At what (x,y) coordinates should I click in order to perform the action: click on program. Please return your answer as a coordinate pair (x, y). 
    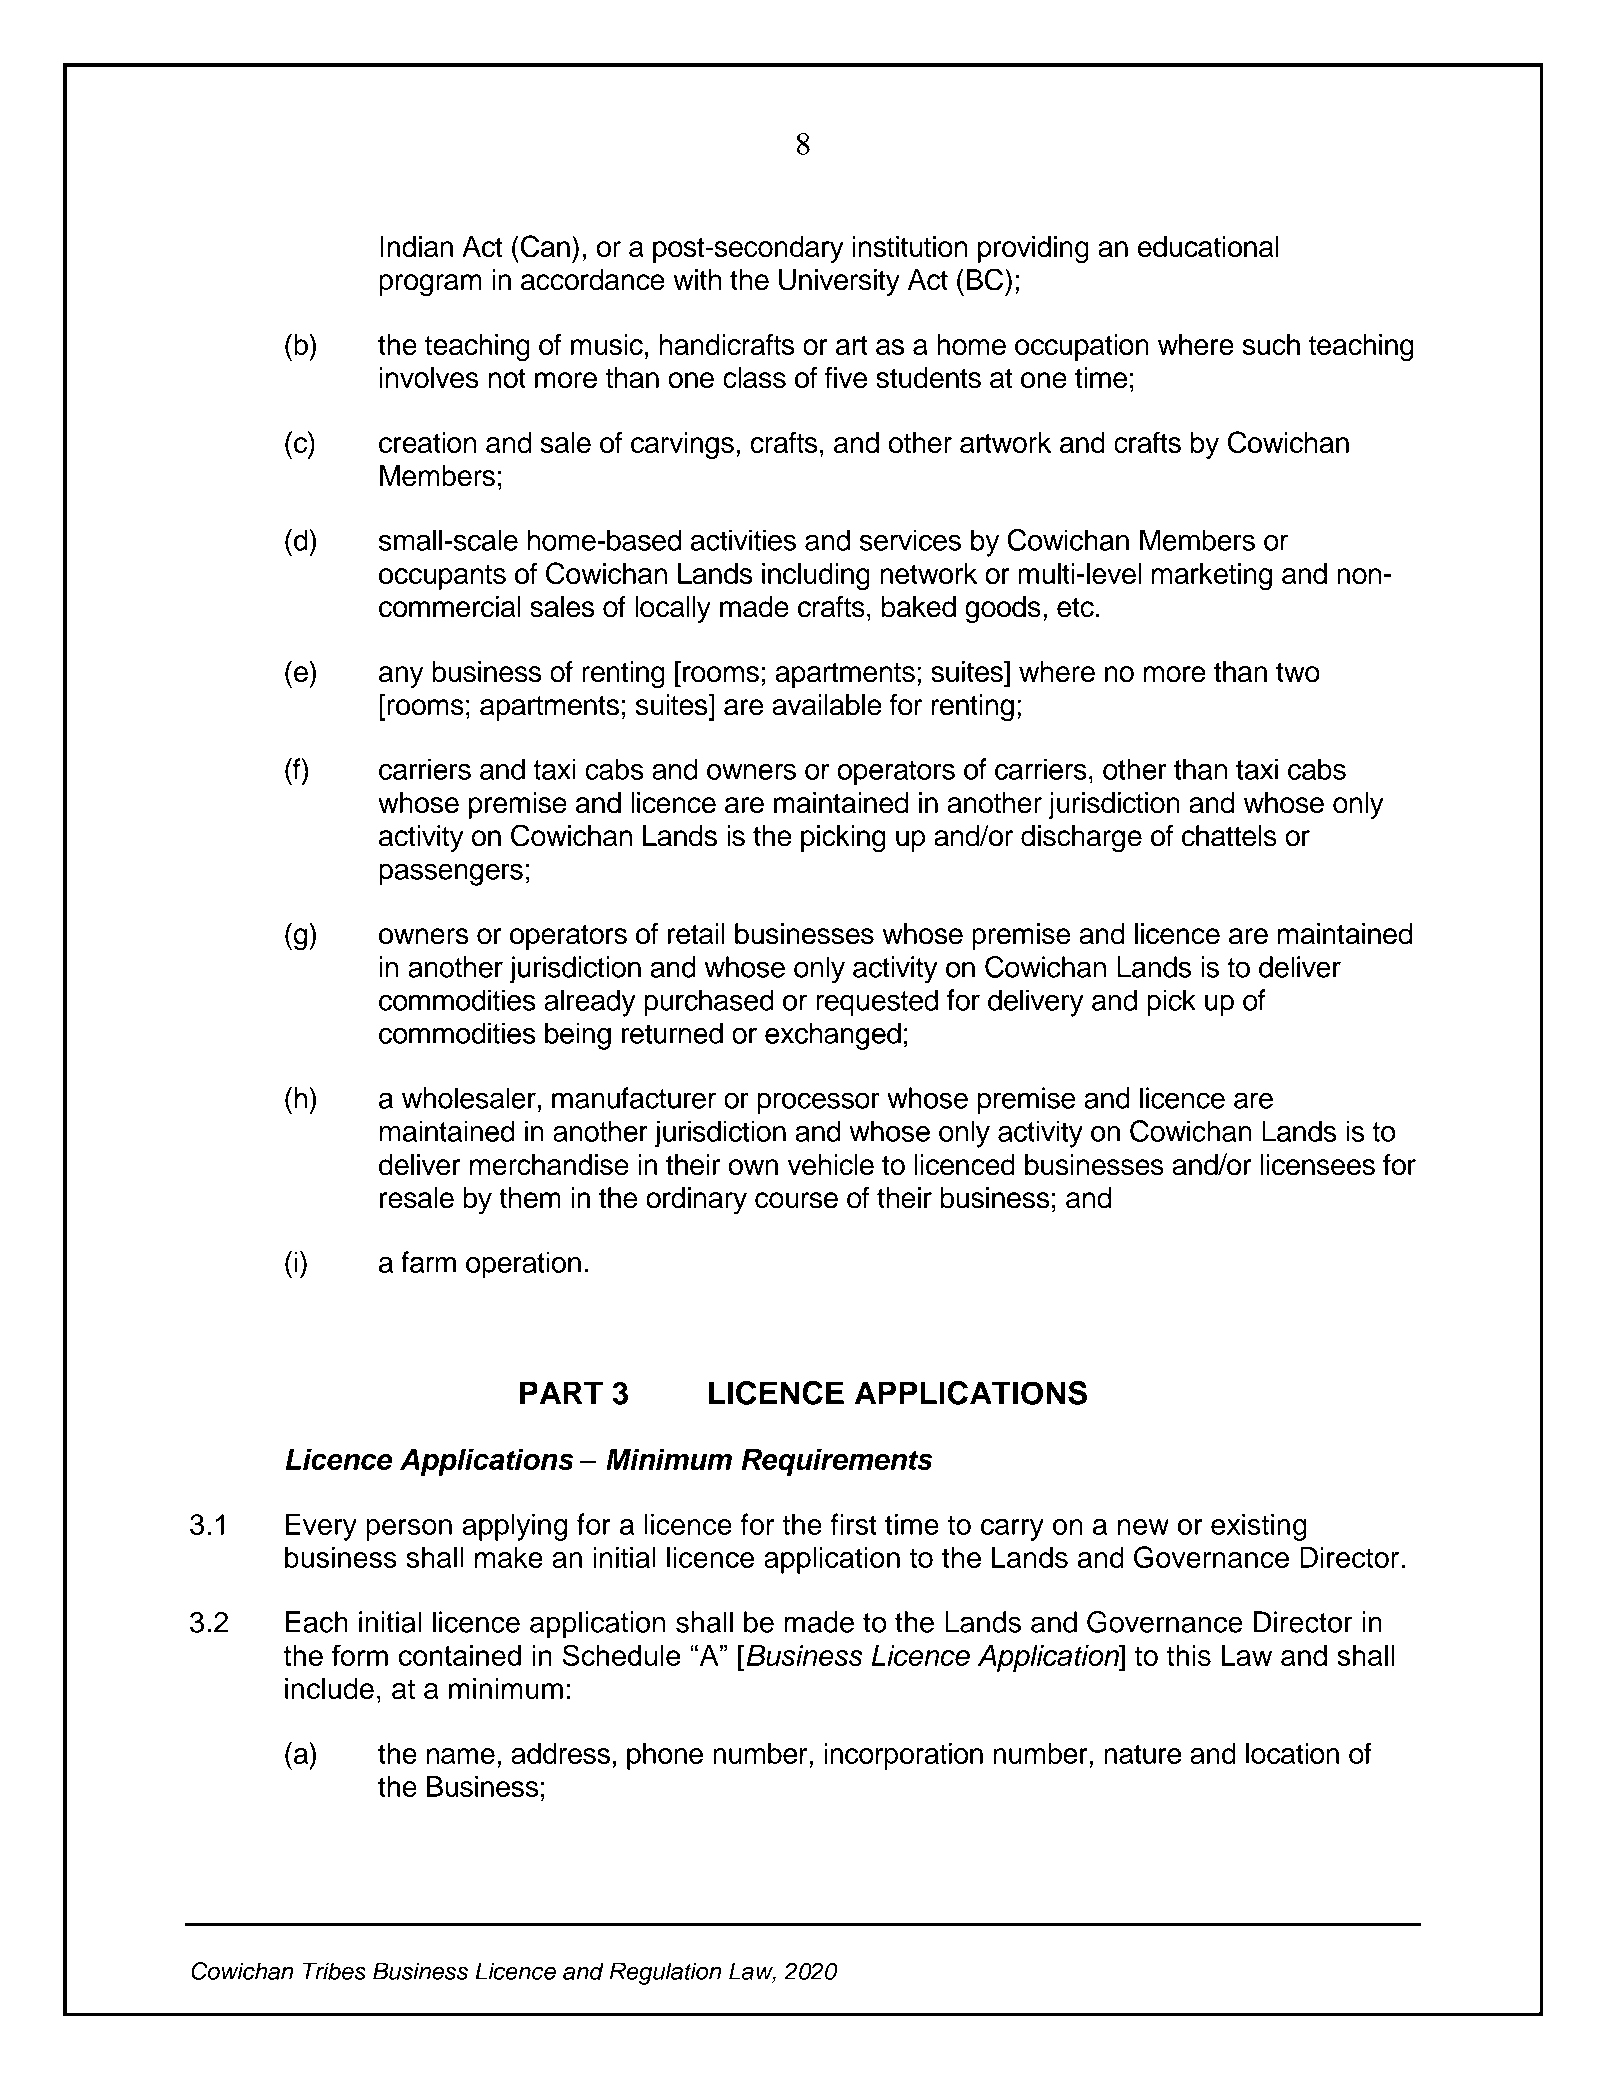
    Looking at the image, I should click on (430, 285).
